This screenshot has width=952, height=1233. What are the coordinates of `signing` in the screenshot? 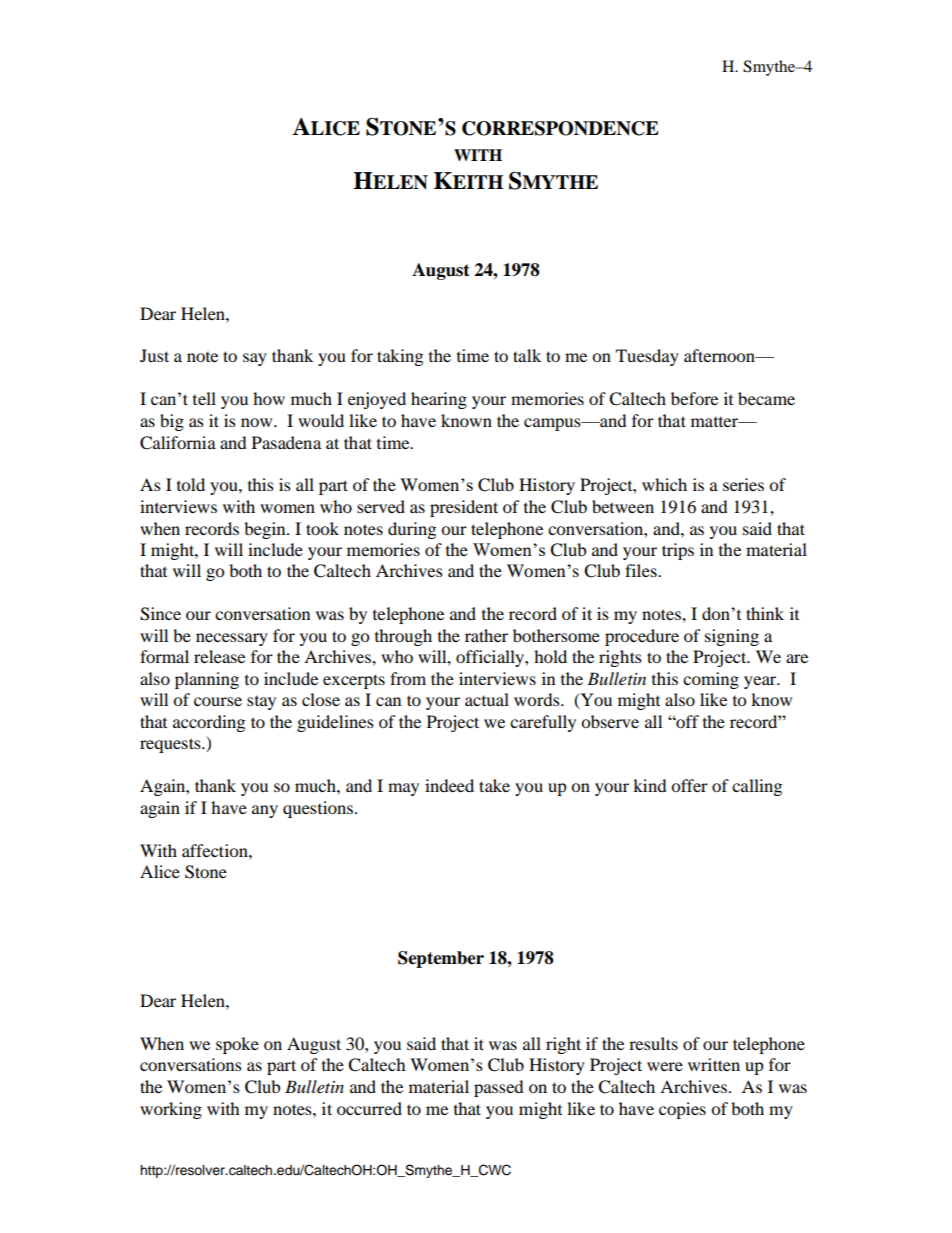 It's located at (732, 637).
